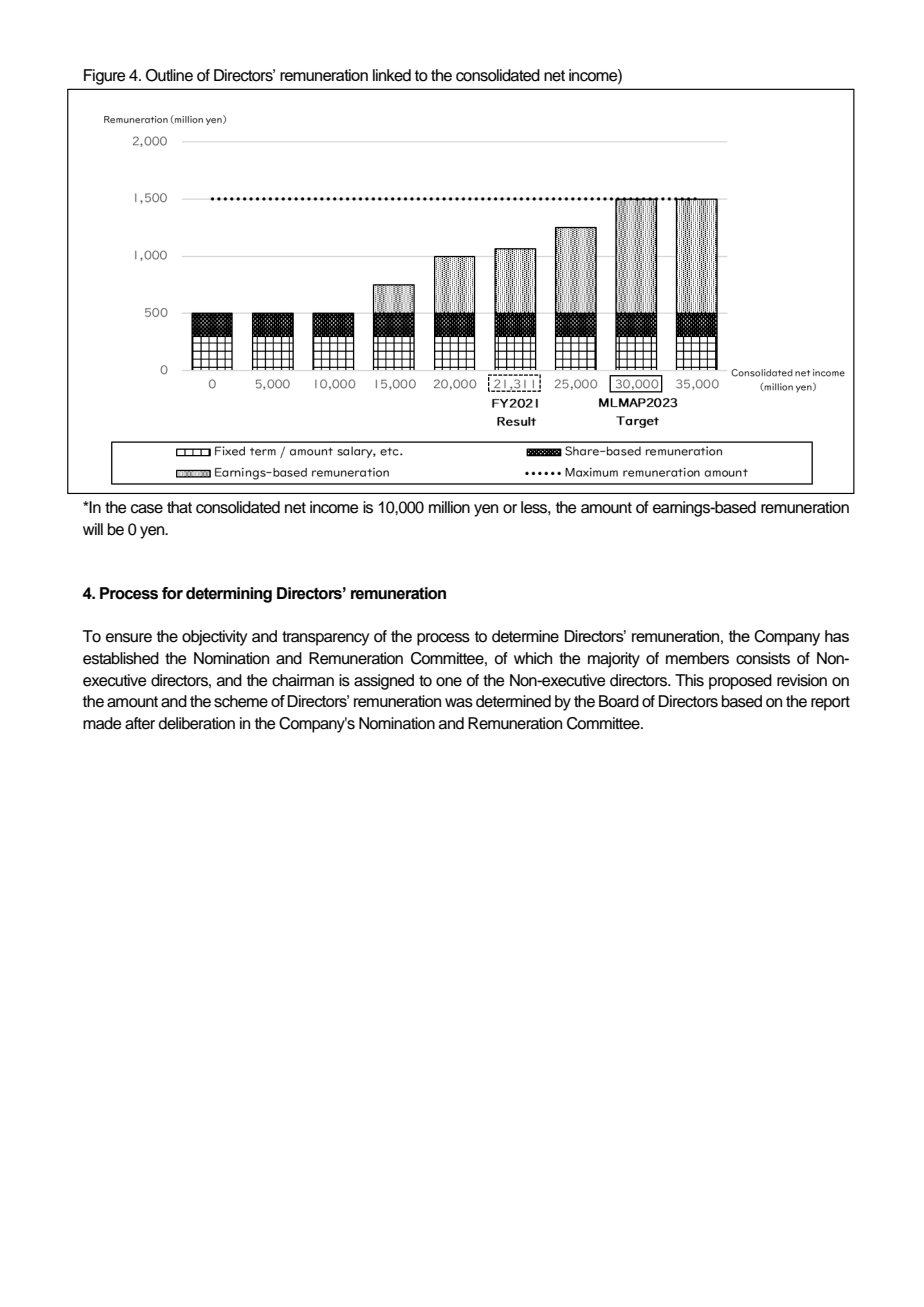 The width and height of the screenshot is (924, 1307). Describe the element at coordinates (197, 723) in the screenshot. I see `deliberation` at that location.
